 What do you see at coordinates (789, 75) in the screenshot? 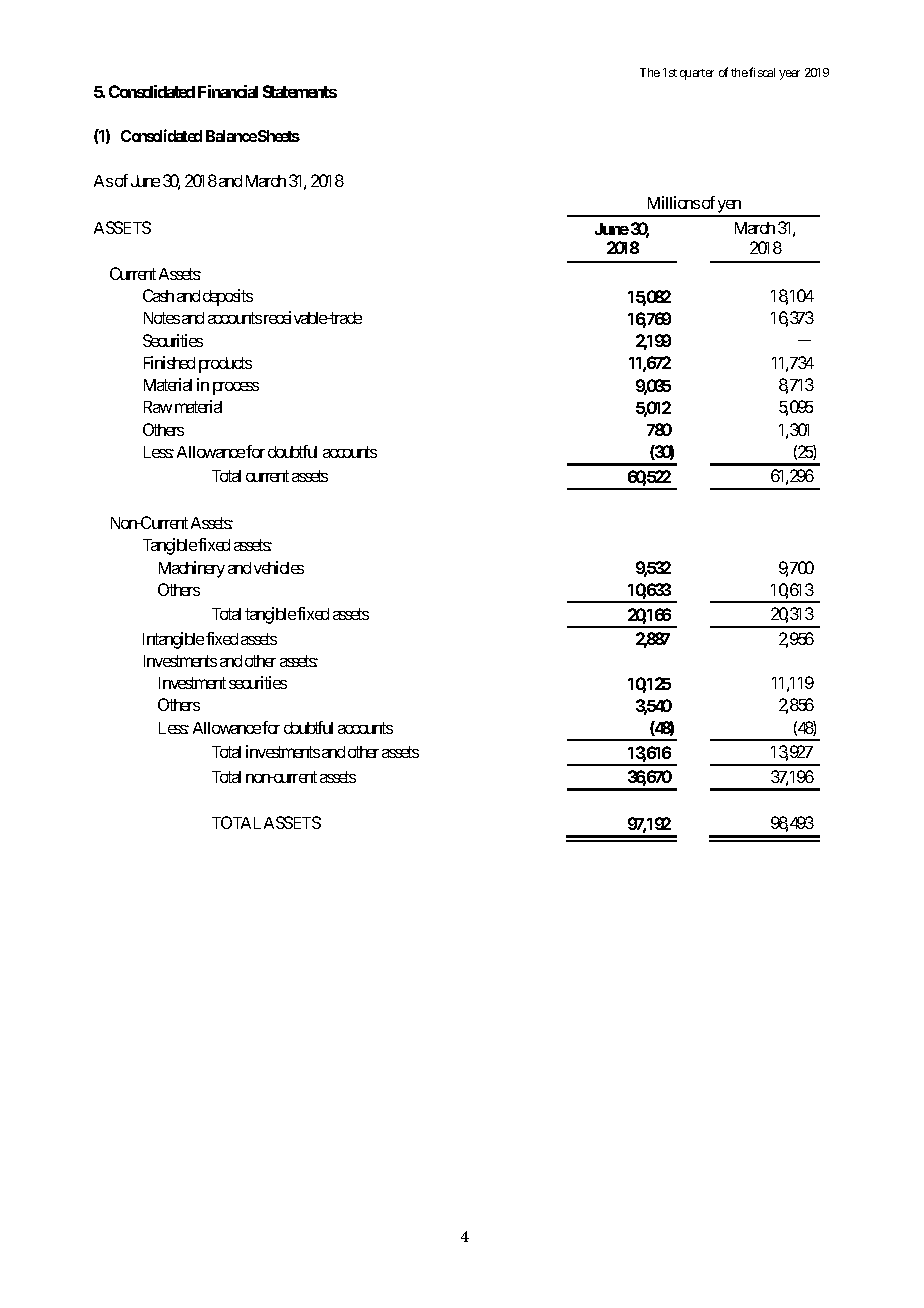
I see `year` at bounding box center [789, 75].
